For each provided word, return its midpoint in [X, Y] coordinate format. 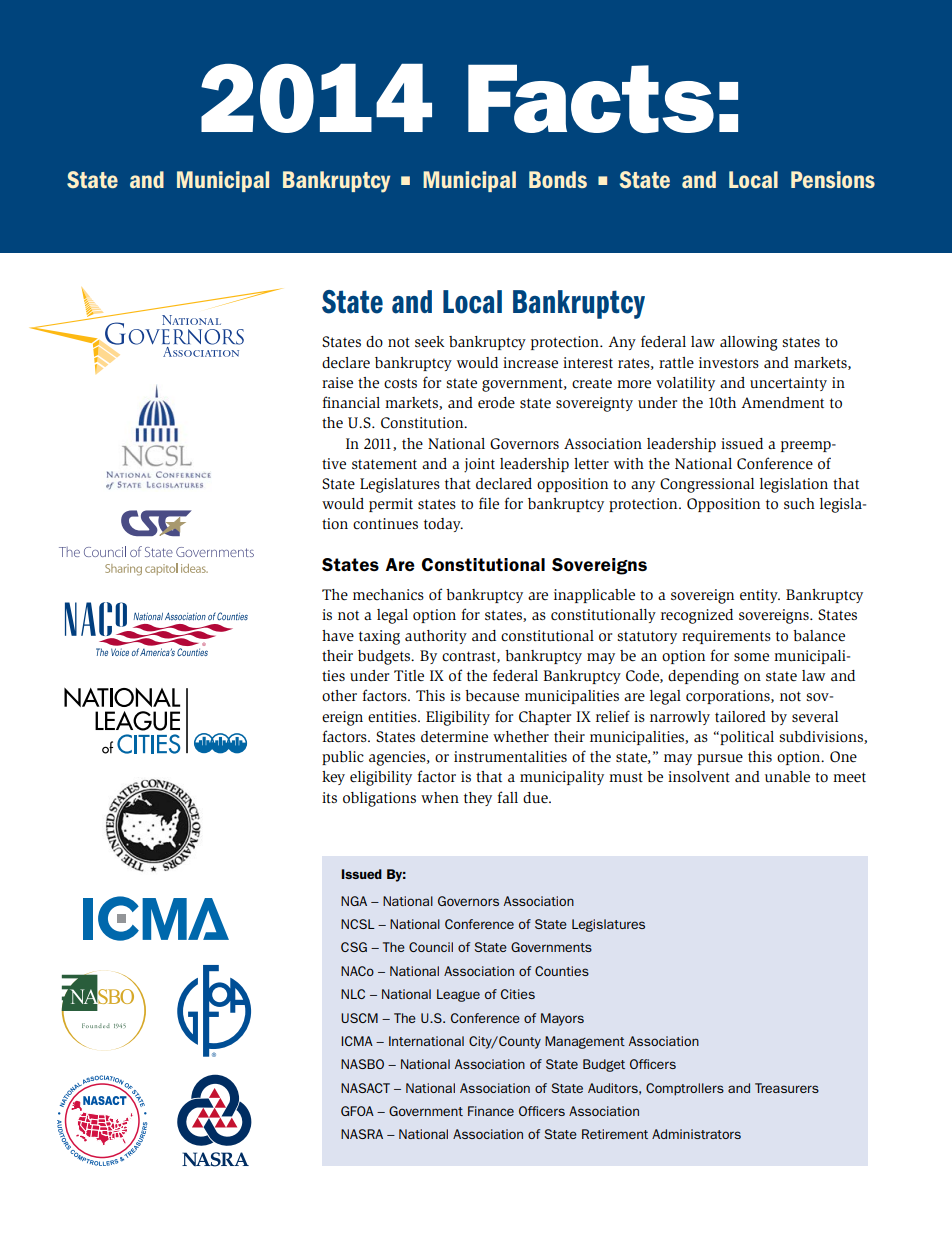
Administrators [696, 1134]
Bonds [558, 179]
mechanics [388, 595]
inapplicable [594, 596]
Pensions [833, 179]
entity [760, 596]
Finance [491, 1111]
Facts [591, 98]
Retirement [615, 1134]
